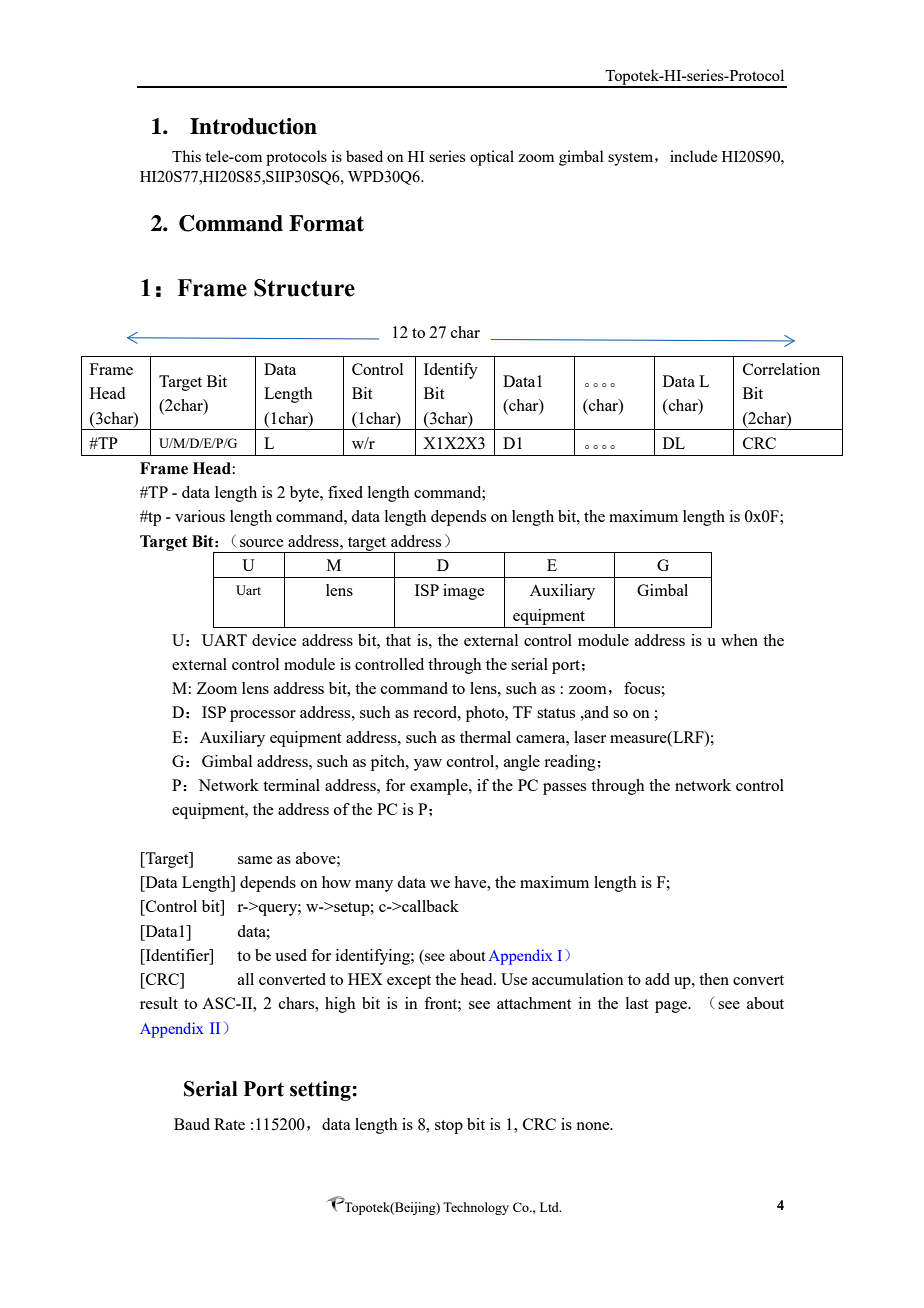 The width and height of the document is (924, 1308). What do you see at coordinates (781, 369) in the document?
I see `Correlation` at bounding box center [781, 369].
